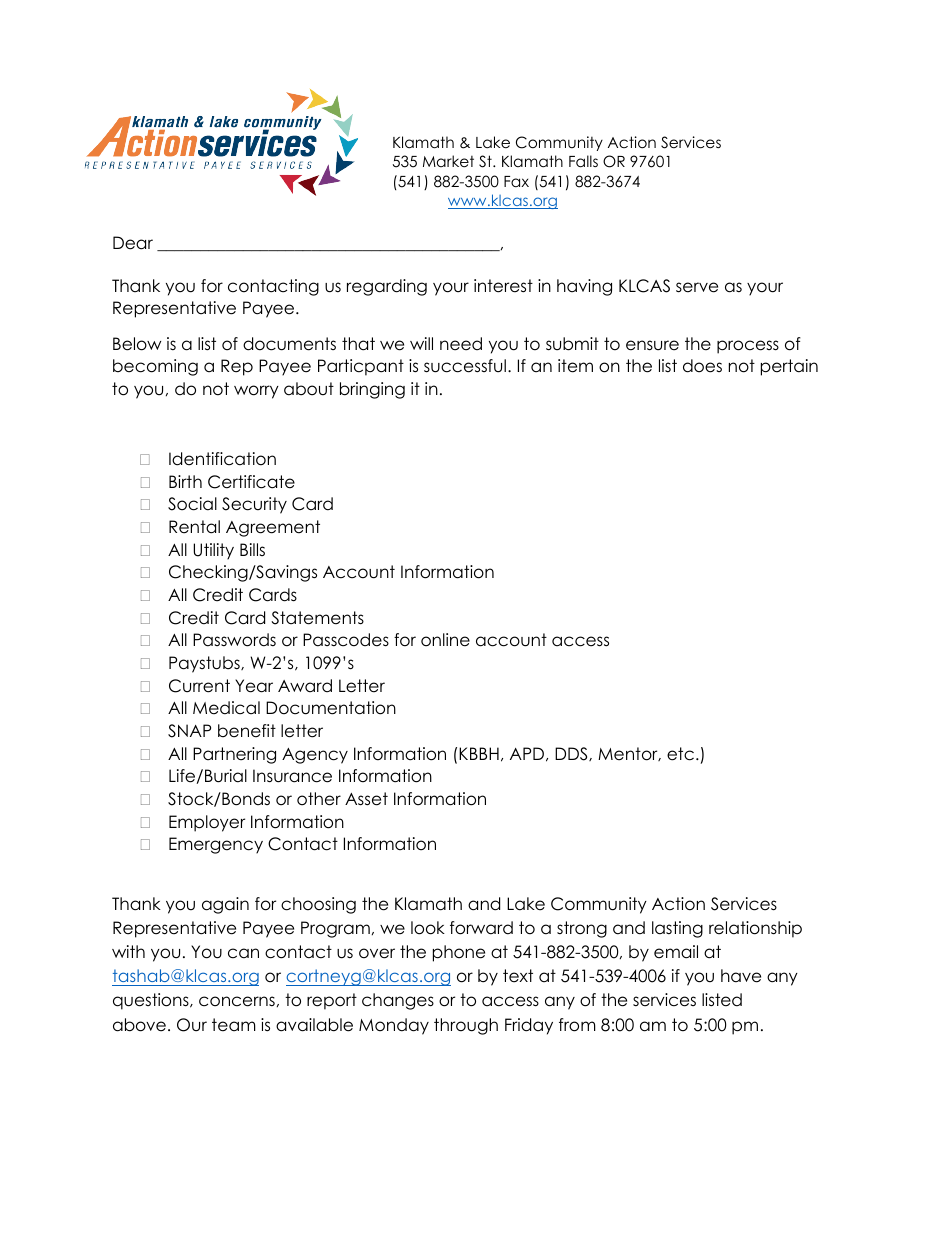 The image size is (952, 1233). What do you see at coordinates (583, 161) in the image?
I see `Falls` at bounding box center [583, 161].
